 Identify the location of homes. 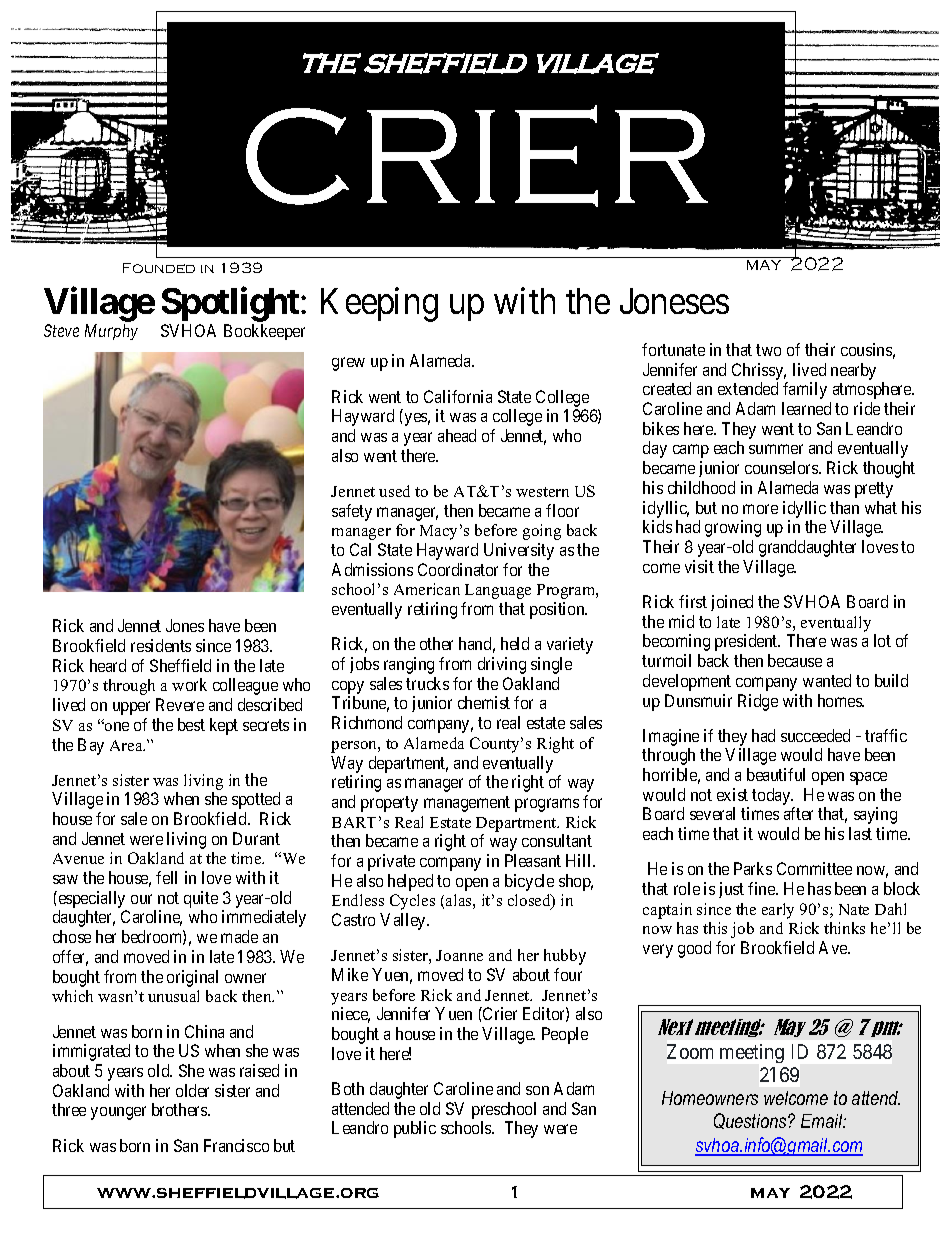
(841, 700).
